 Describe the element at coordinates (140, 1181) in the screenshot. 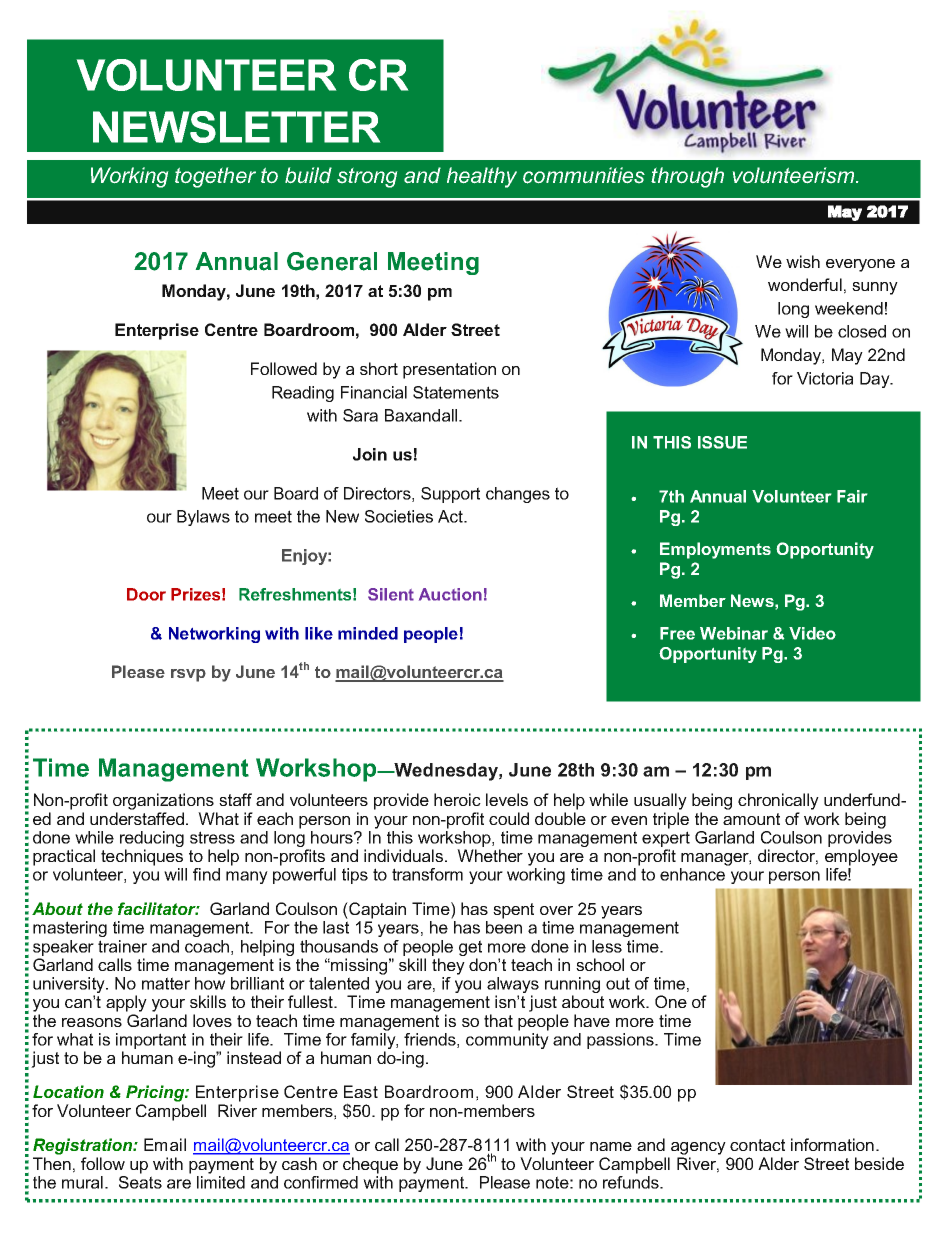

I see `Seats` at that location.
